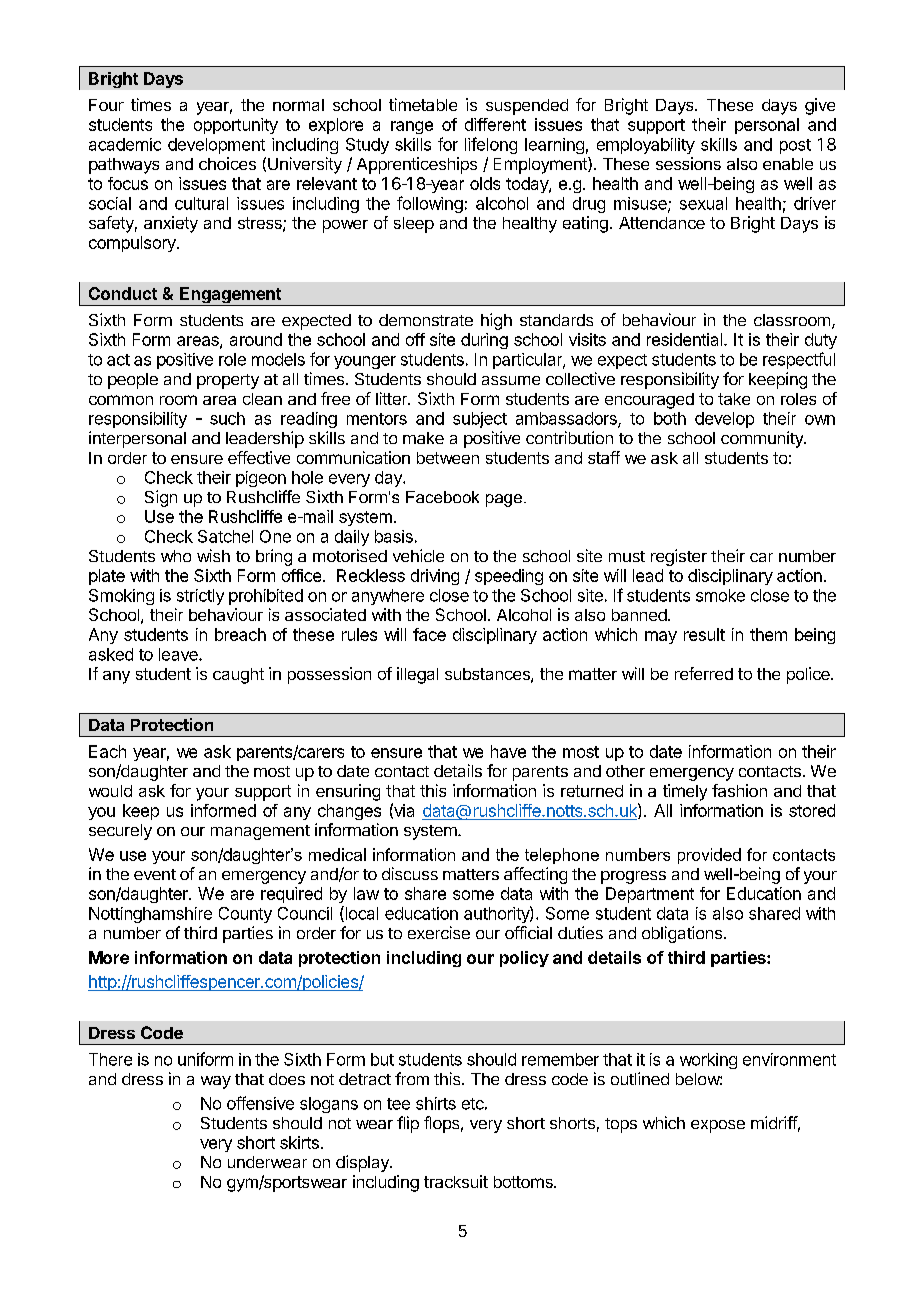  What do you see at coordinates (480, 420) in the screenshot?
I see `subject` at bounding box center [480, 420].
